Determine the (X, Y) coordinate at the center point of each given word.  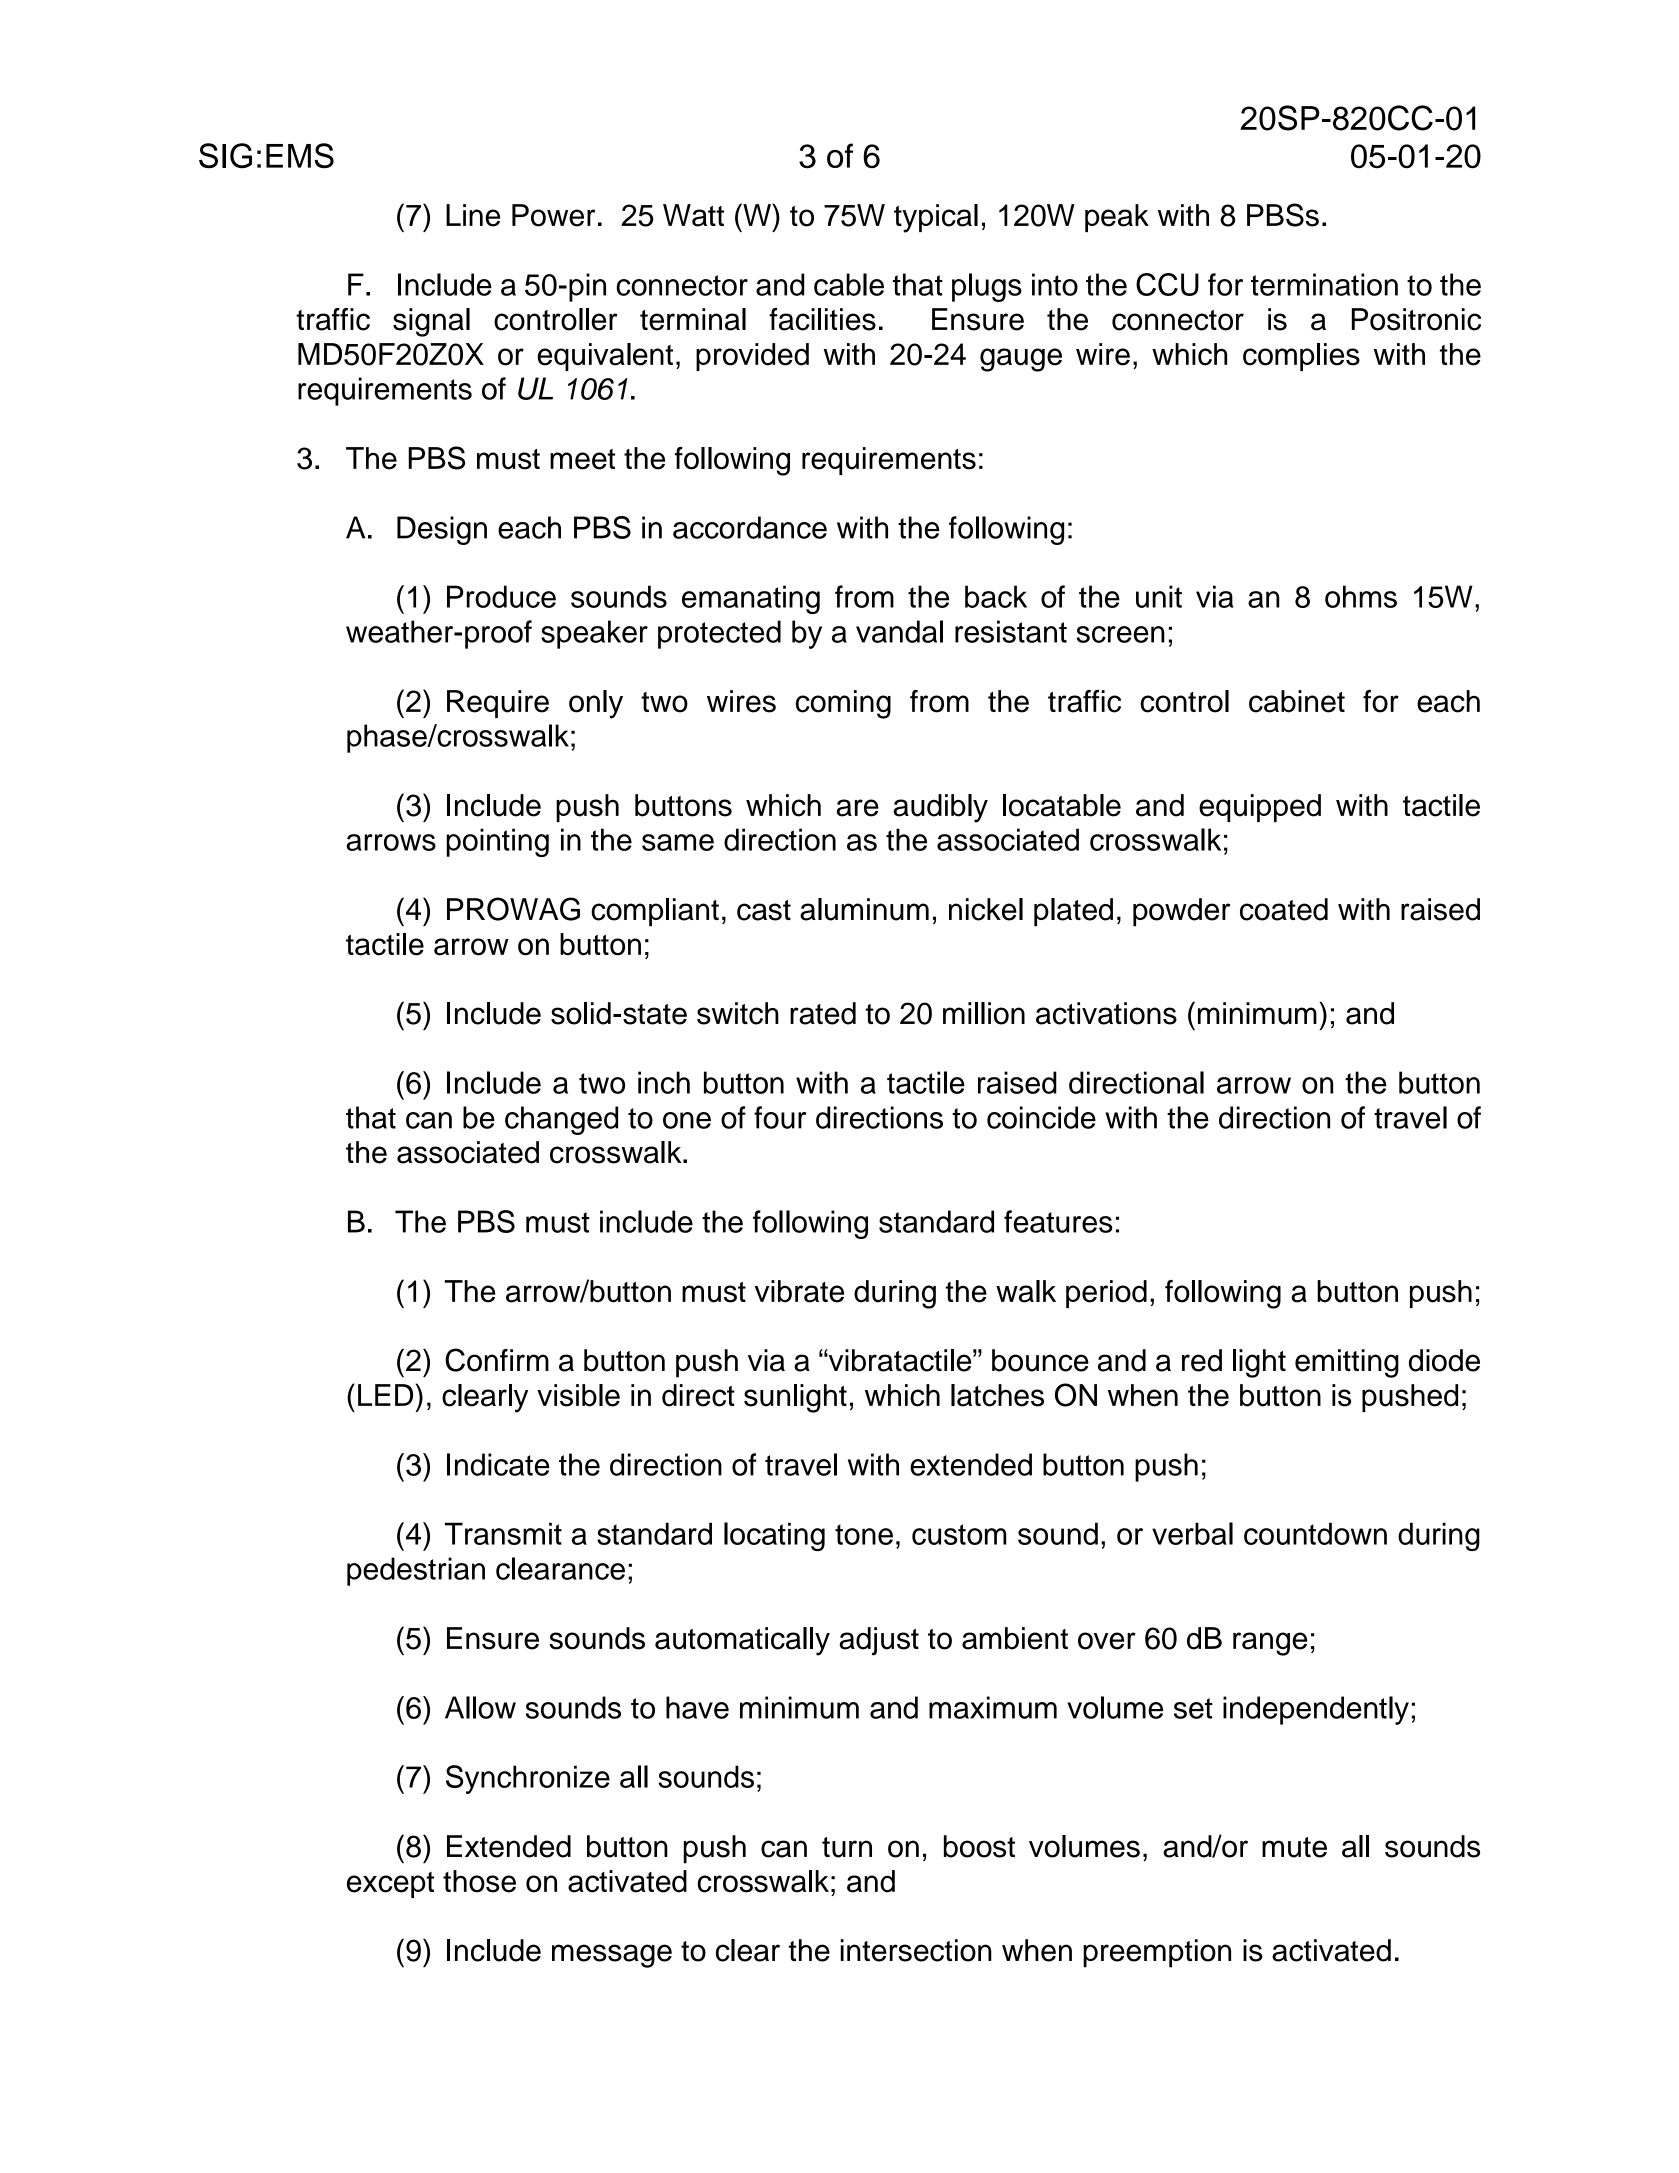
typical (936, 218)
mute (1294, 1847)
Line (473, 215)
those (479, 1881)
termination (1324, 284)
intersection (916, 1950)
